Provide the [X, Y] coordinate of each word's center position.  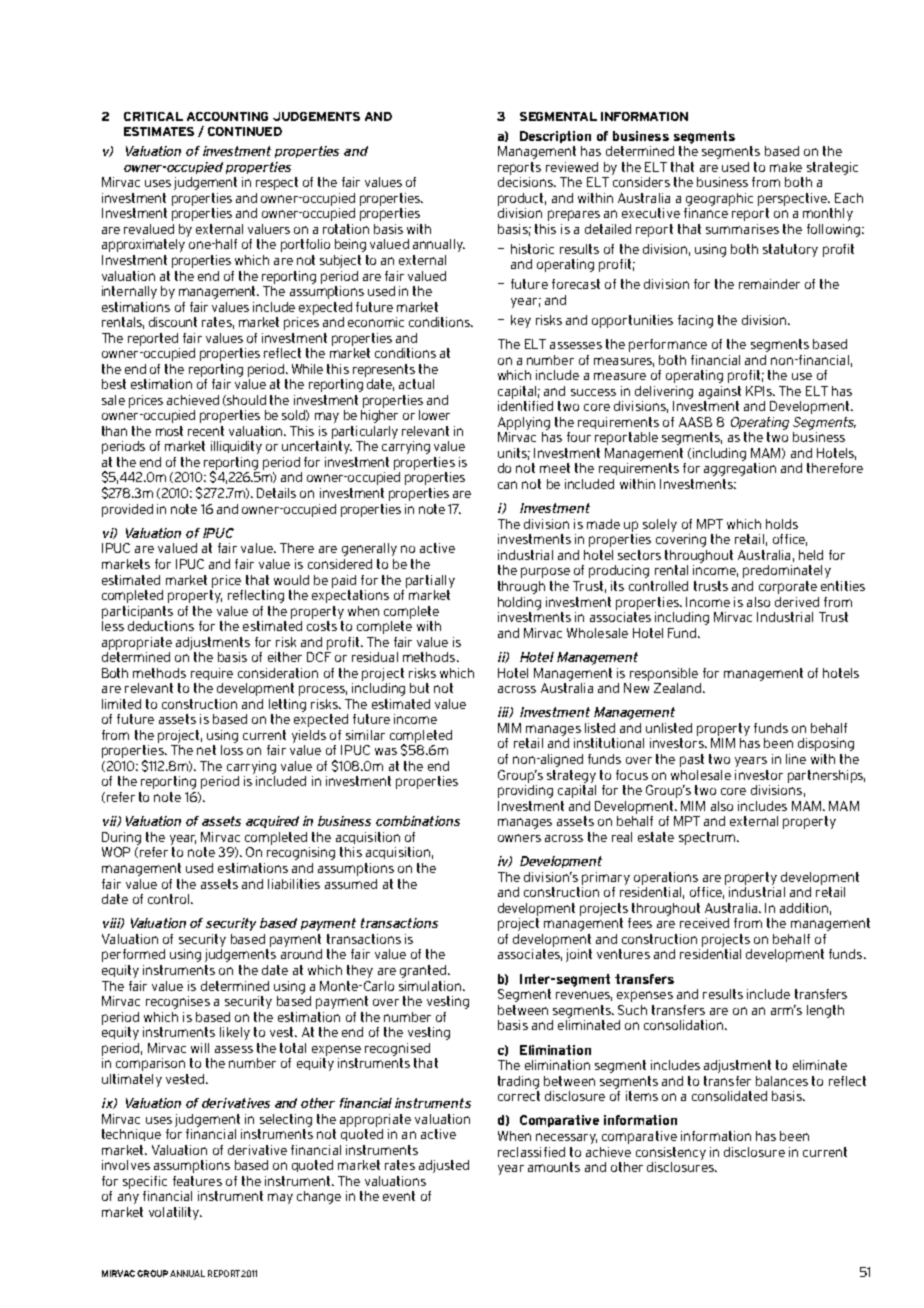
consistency [671, 1153]
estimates [159, 131]
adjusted [444, 1166]
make [786, 167]
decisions [526, 182]
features [197, 1181]
